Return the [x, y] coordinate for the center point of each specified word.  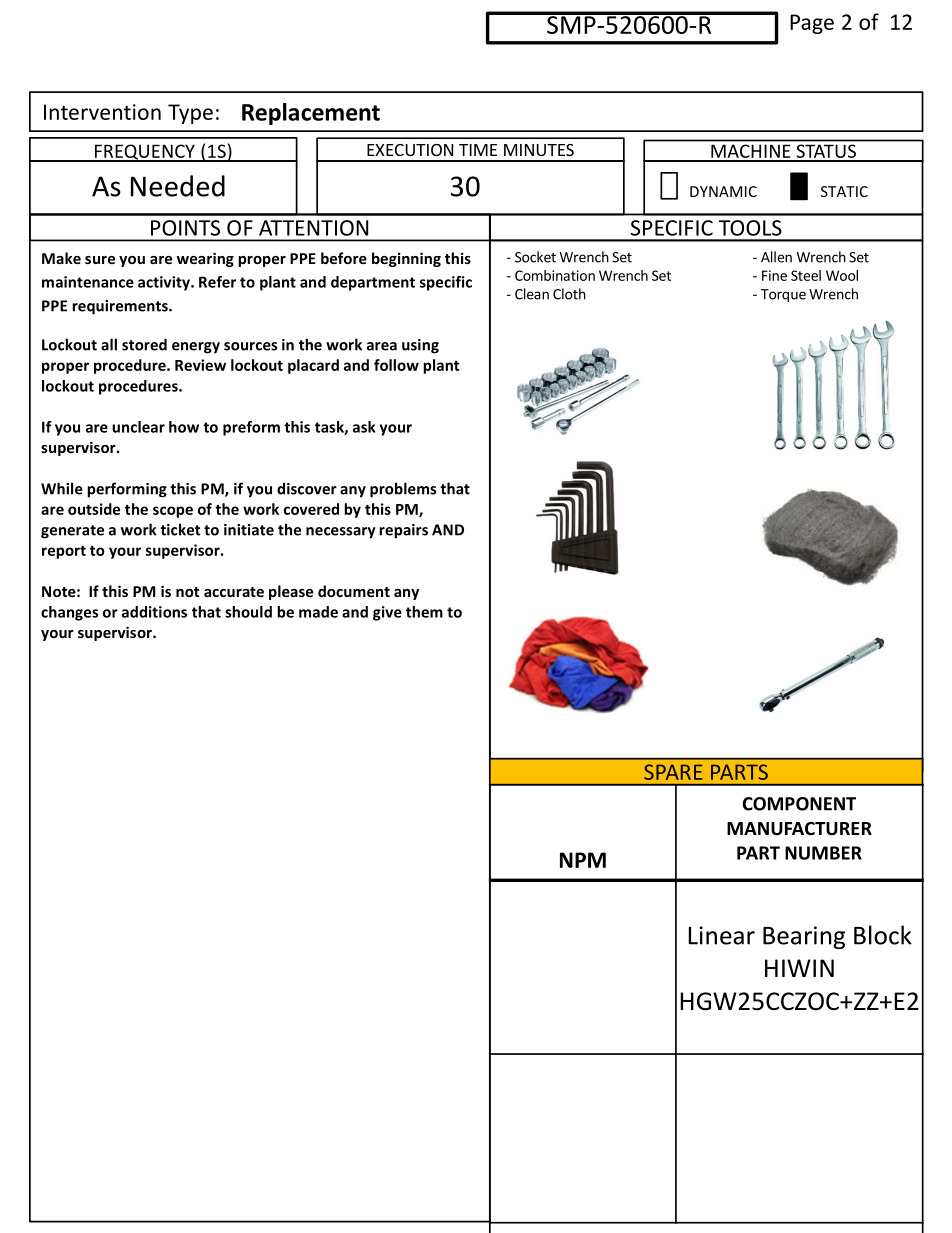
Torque [783, 295]
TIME [478, 150]
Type [190, 114]
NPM [583, 860]
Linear [721, 935]
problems [403, 490]
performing [127, 490]
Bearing [804, 937]
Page [812, 24]
